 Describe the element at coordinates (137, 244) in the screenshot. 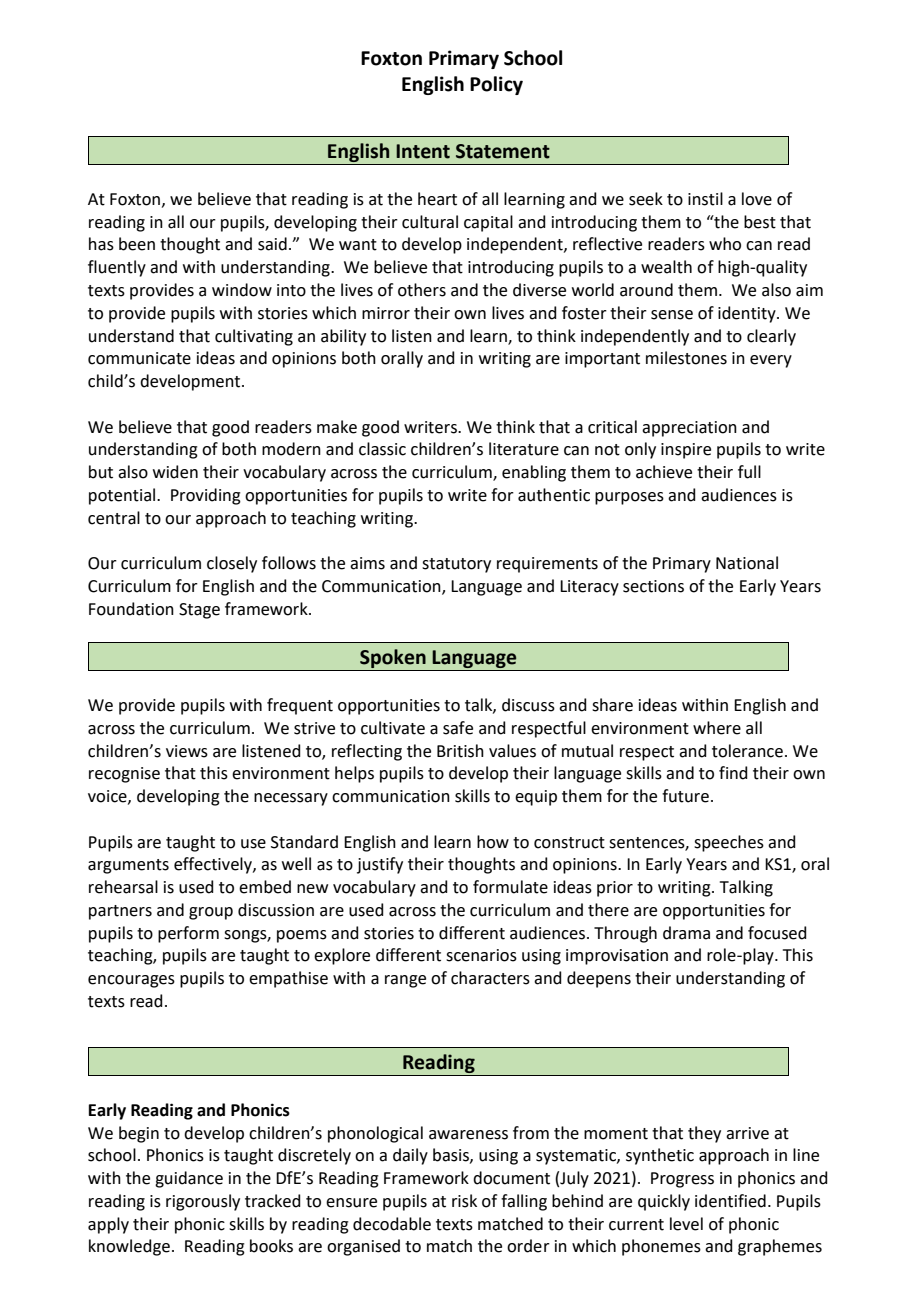

I see `been` at that location.
